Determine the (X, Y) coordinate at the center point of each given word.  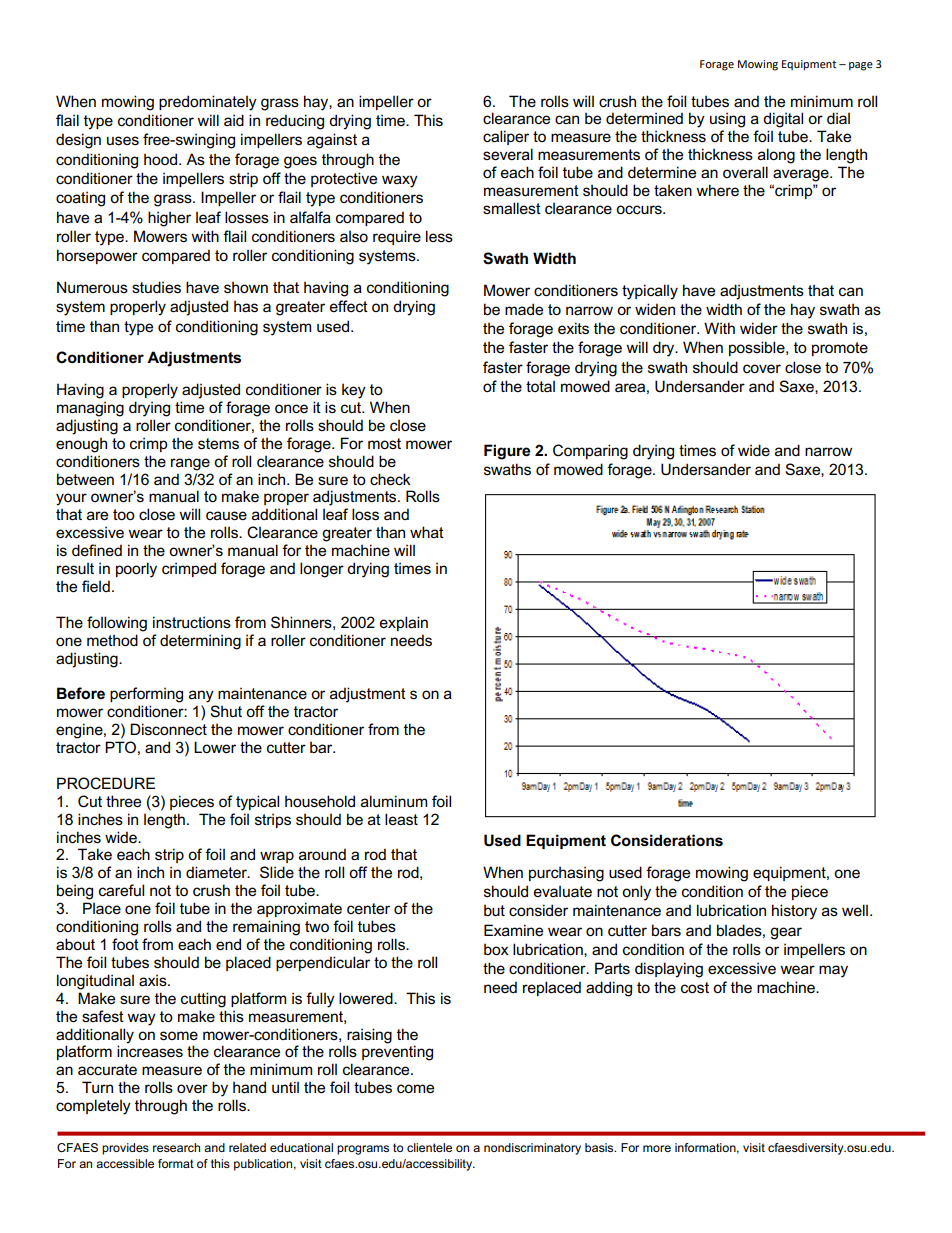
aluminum (394, 801)
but (494, 910)
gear (786, 933)
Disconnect (168, 729)
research (176, 1147)
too (124, 514)
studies (156, 287)
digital (783, 120)
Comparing (590, 452)
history (794, 912)
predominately (208, 103)
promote (840, 349)
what (427, 532)
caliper (506, 137)
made (524, 309)
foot (125, 944)
